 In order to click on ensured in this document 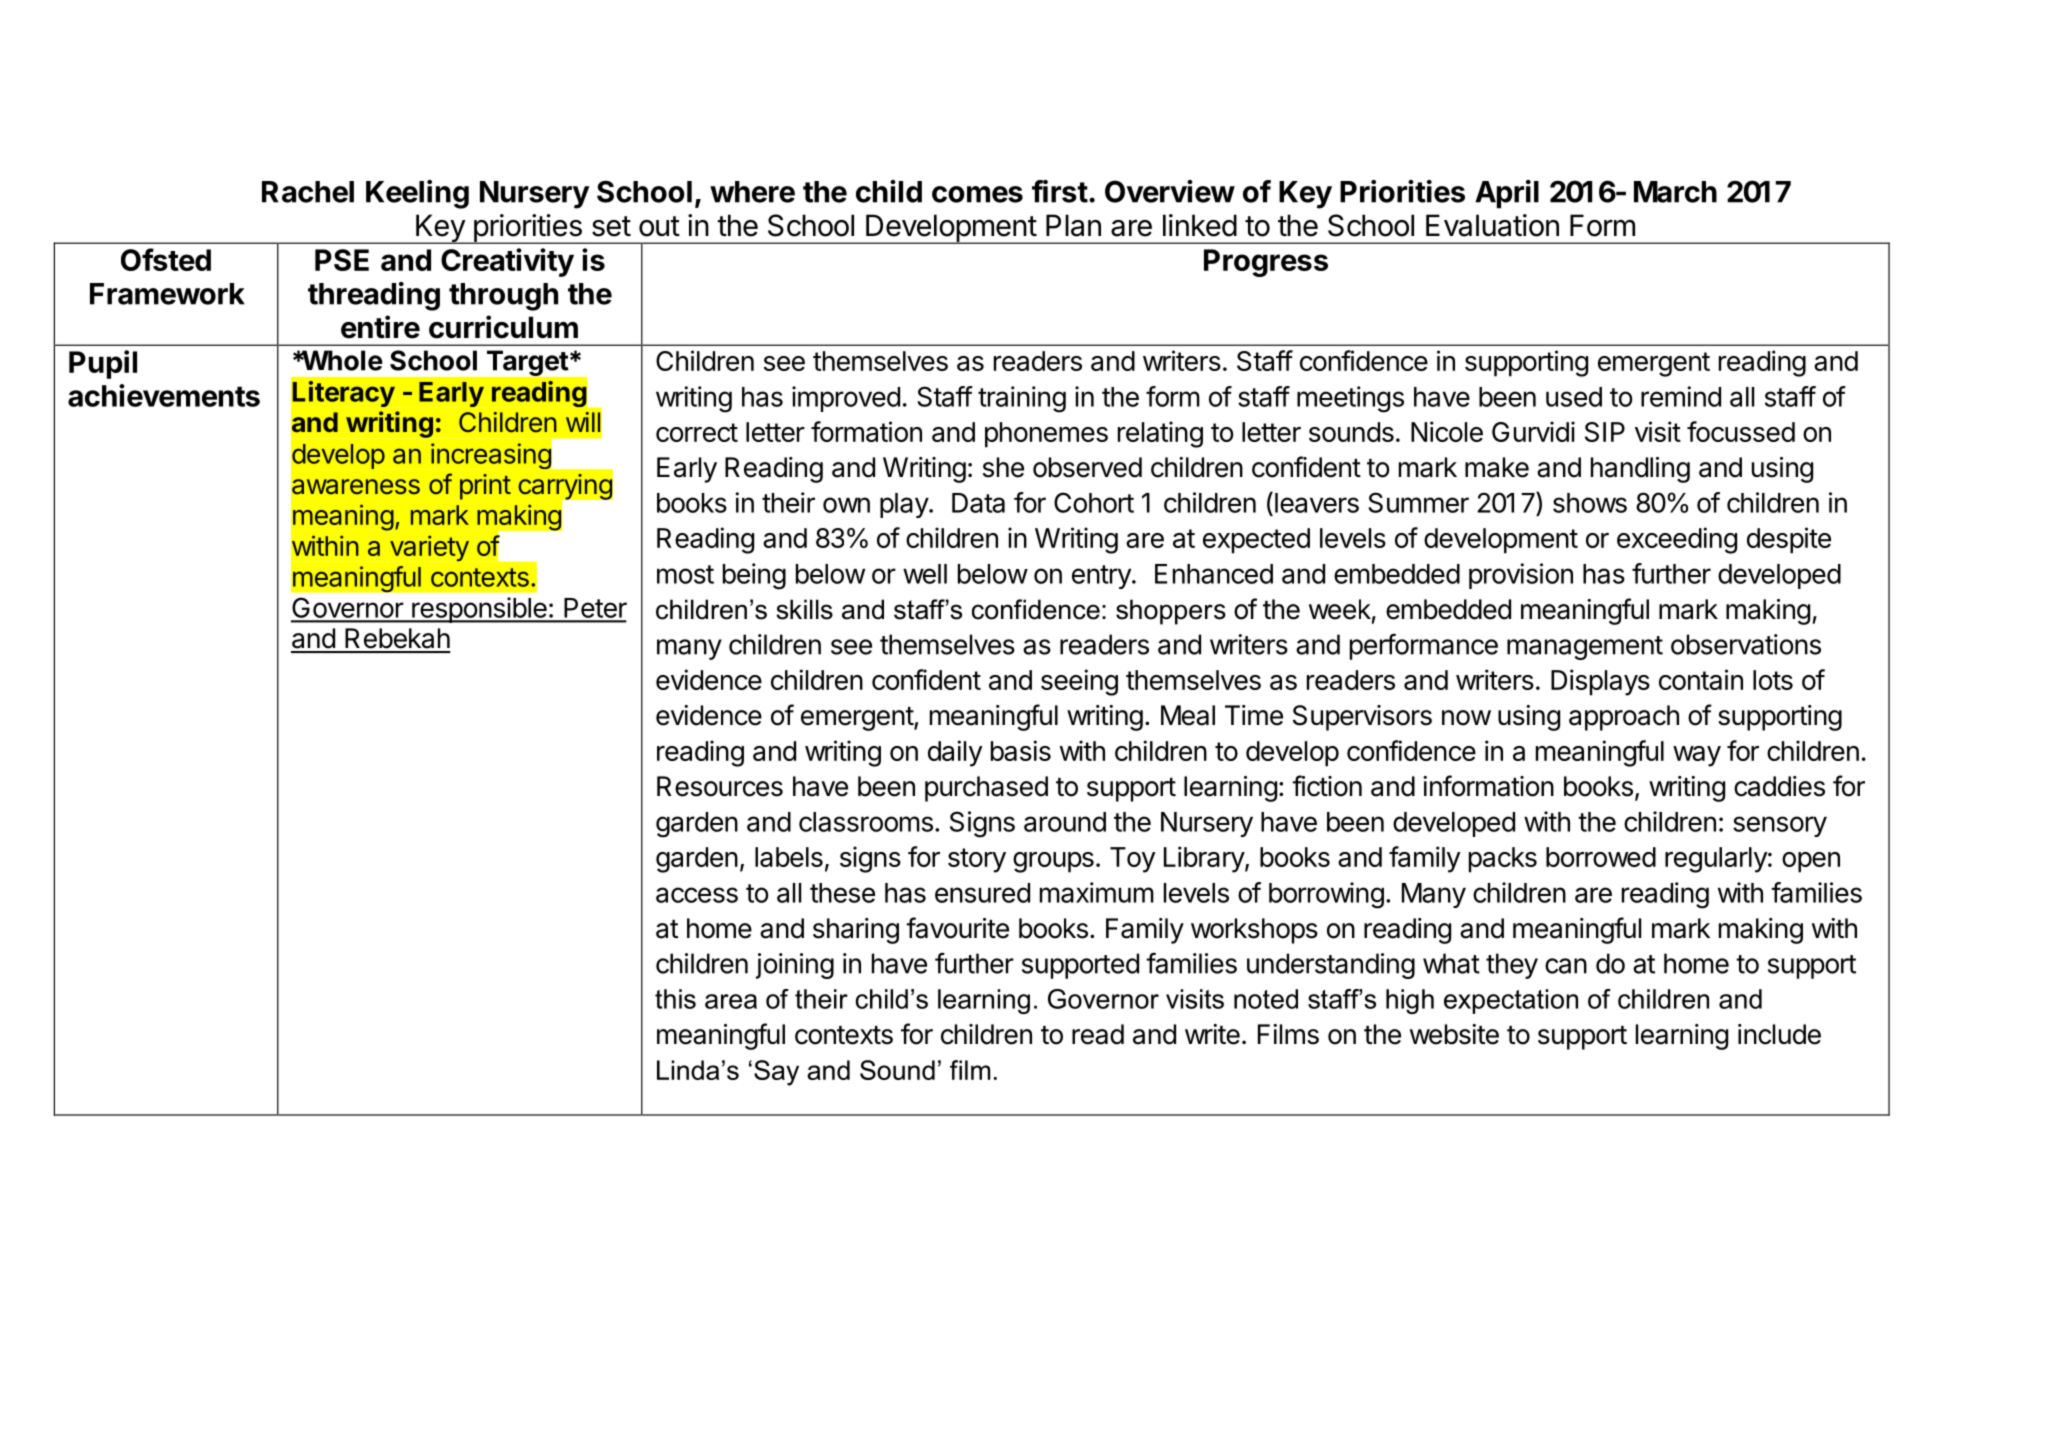, I will do `click(982, 893)`.
